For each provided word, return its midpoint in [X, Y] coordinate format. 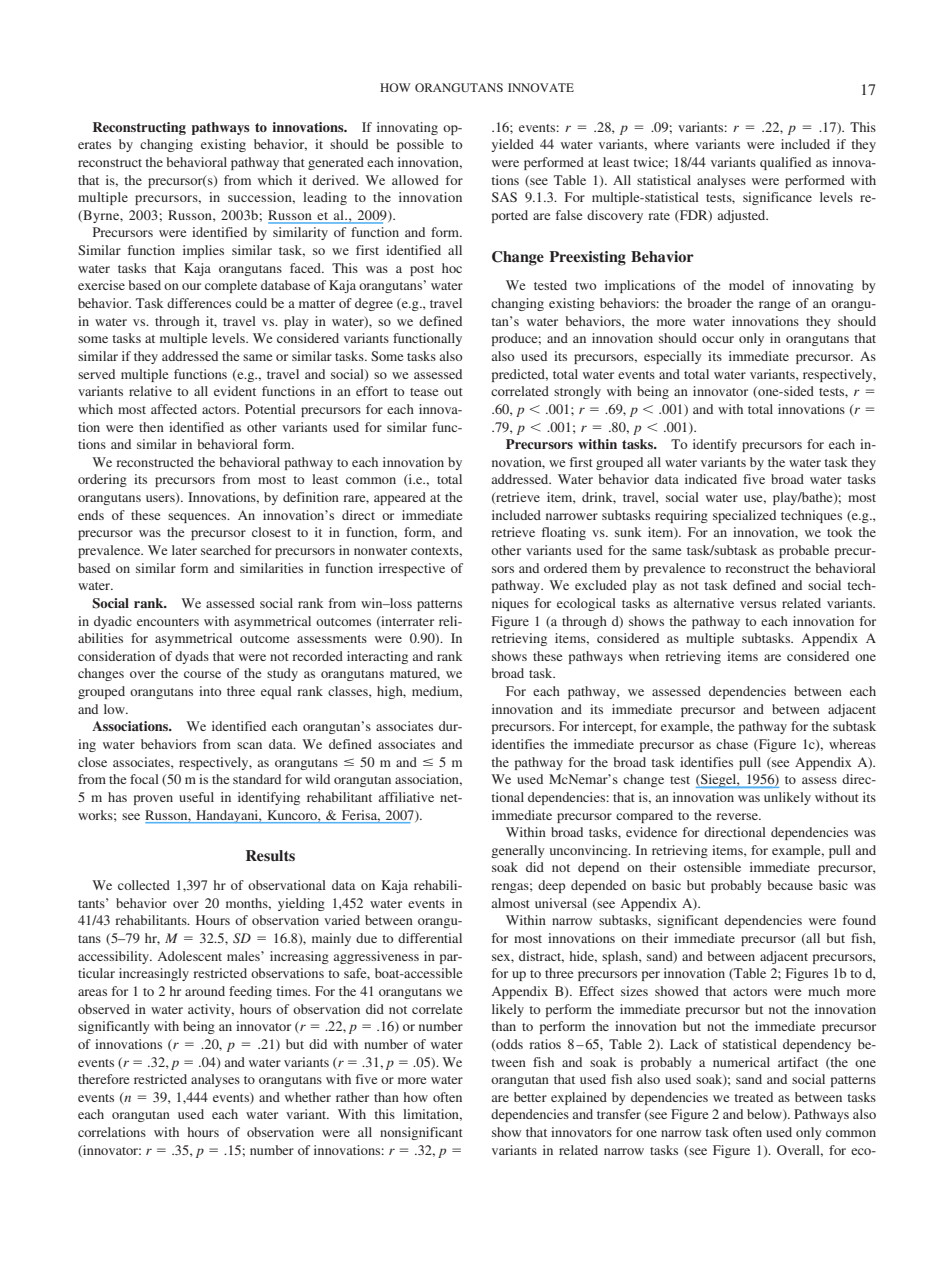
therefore [103, 1079]
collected [144, 885]
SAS [504, 197]
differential [430, 938]
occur [718, 339]
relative [150, 391]
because [790, 885]
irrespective [412, 569]
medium [437, 692]
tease [424, 392]
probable [804, 551]
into [210, 691]
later [184, 550]
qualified [785, 163]
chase [732, 744]
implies [203, 251]
